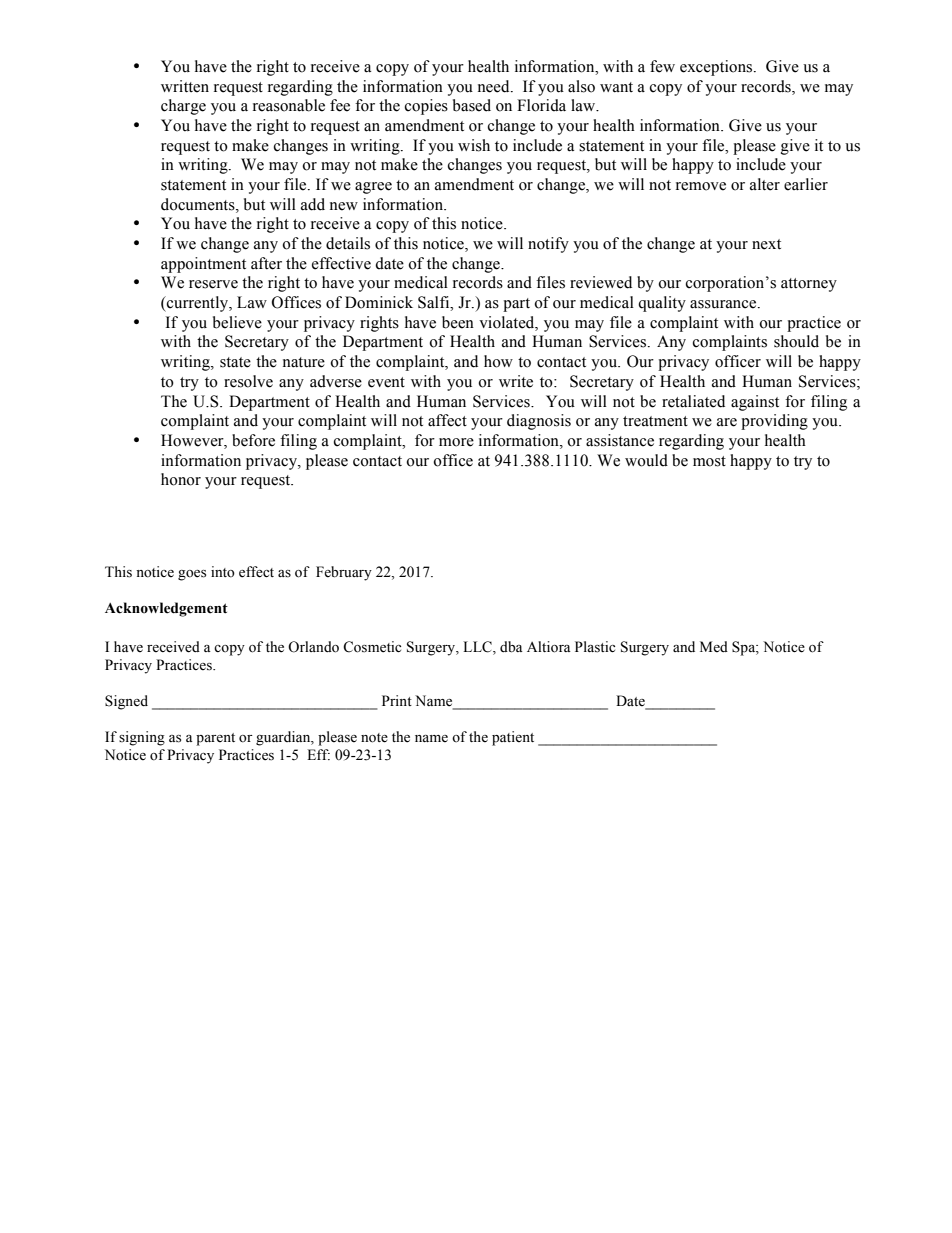 The width and height of the screenshot is (952, 1233). What do you see at coordinates (717, 68) in the screenshot?
I see `exceptions` at bounding box center [717, 68].
